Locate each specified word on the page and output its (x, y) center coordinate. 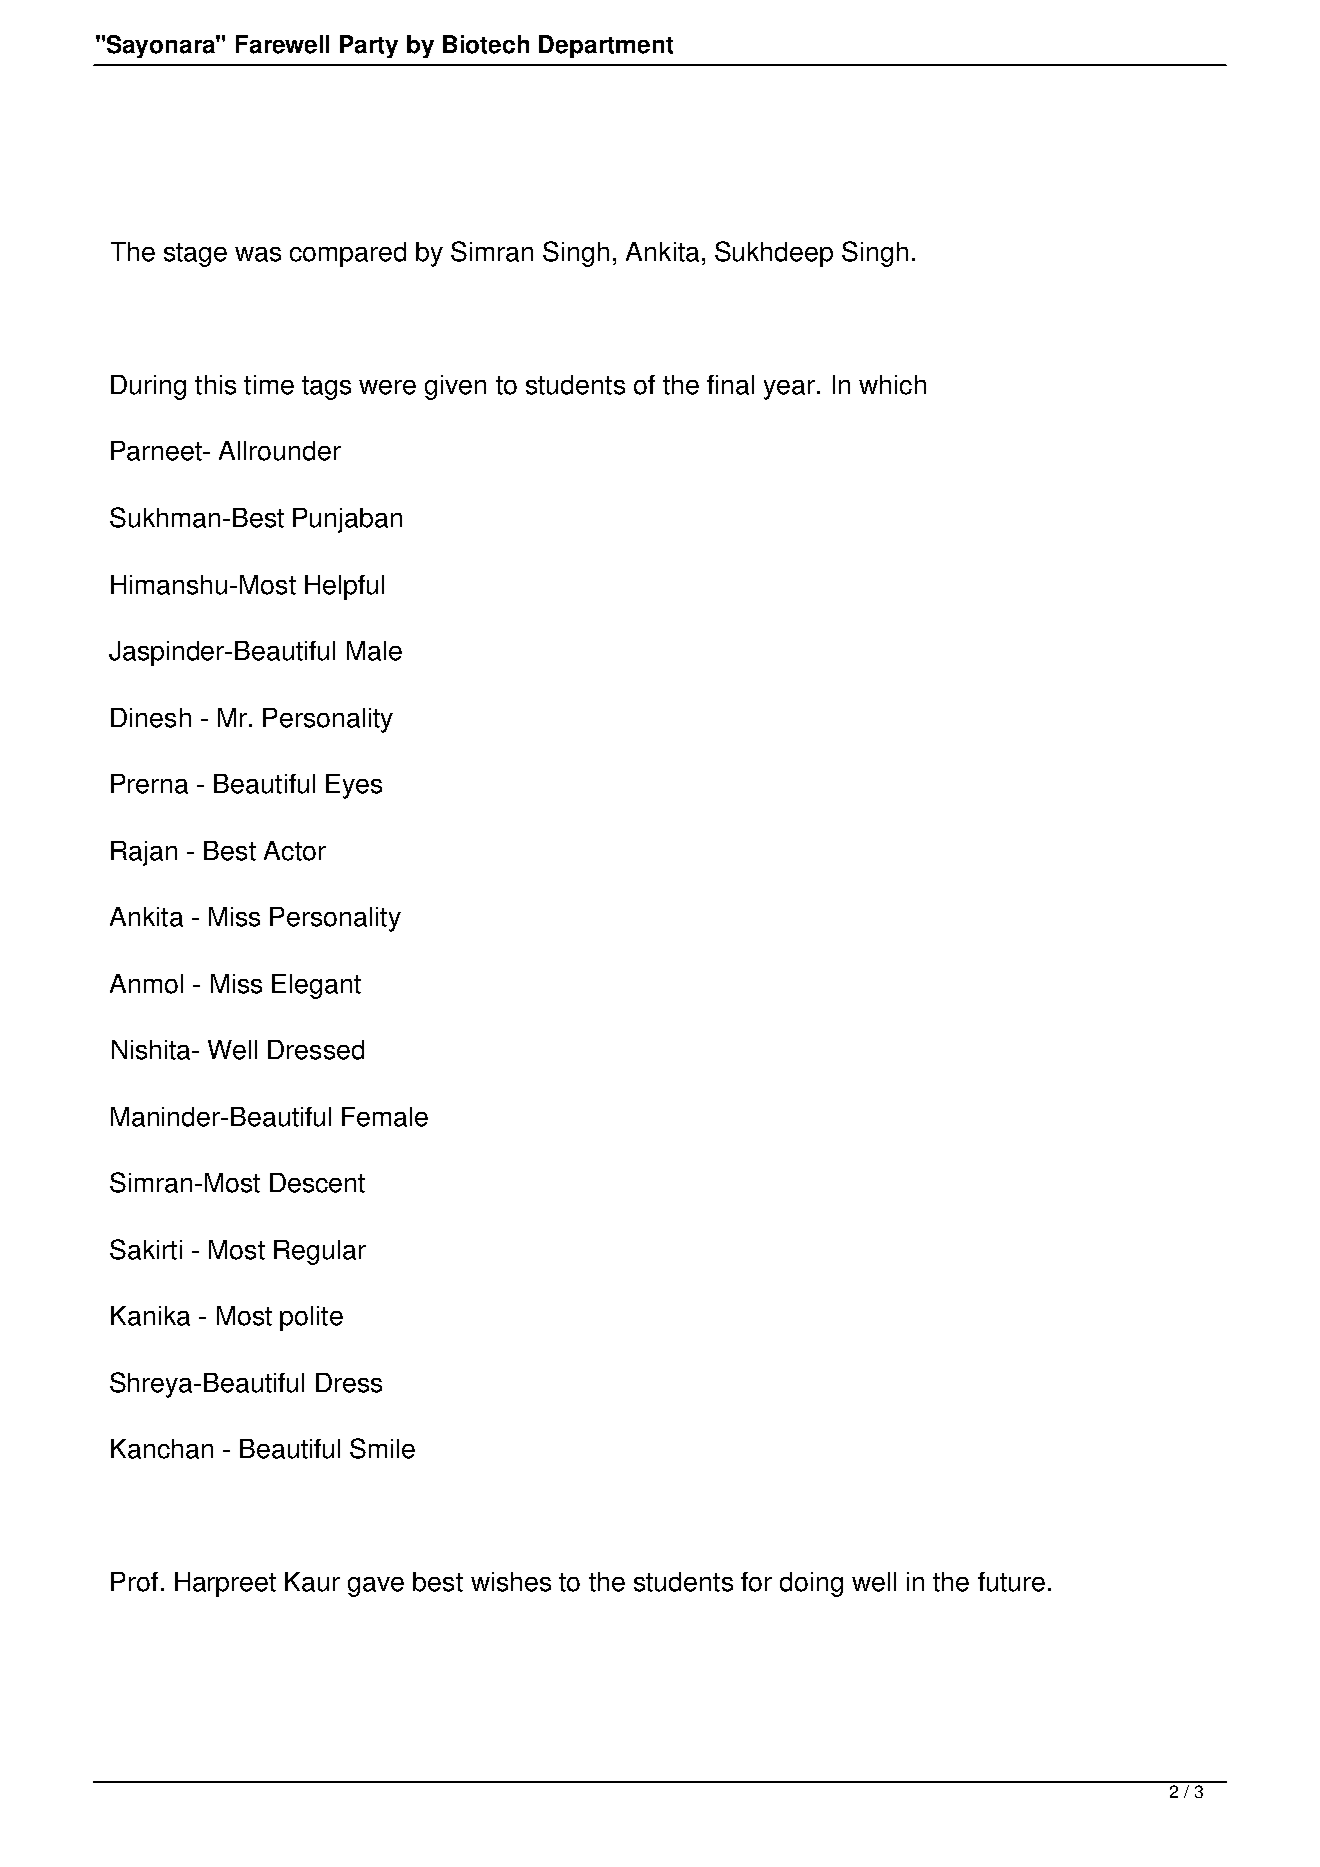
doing (811, 1584)
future (1011, 1582)
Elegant (316, 986)
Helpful (344, 587)
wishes (511, 1582)
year (789, 390)
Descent (317, 1183)
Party (369, 46)
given (455, 387)
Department (606, 46)
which (892, 385)
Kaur (312, 1582)
